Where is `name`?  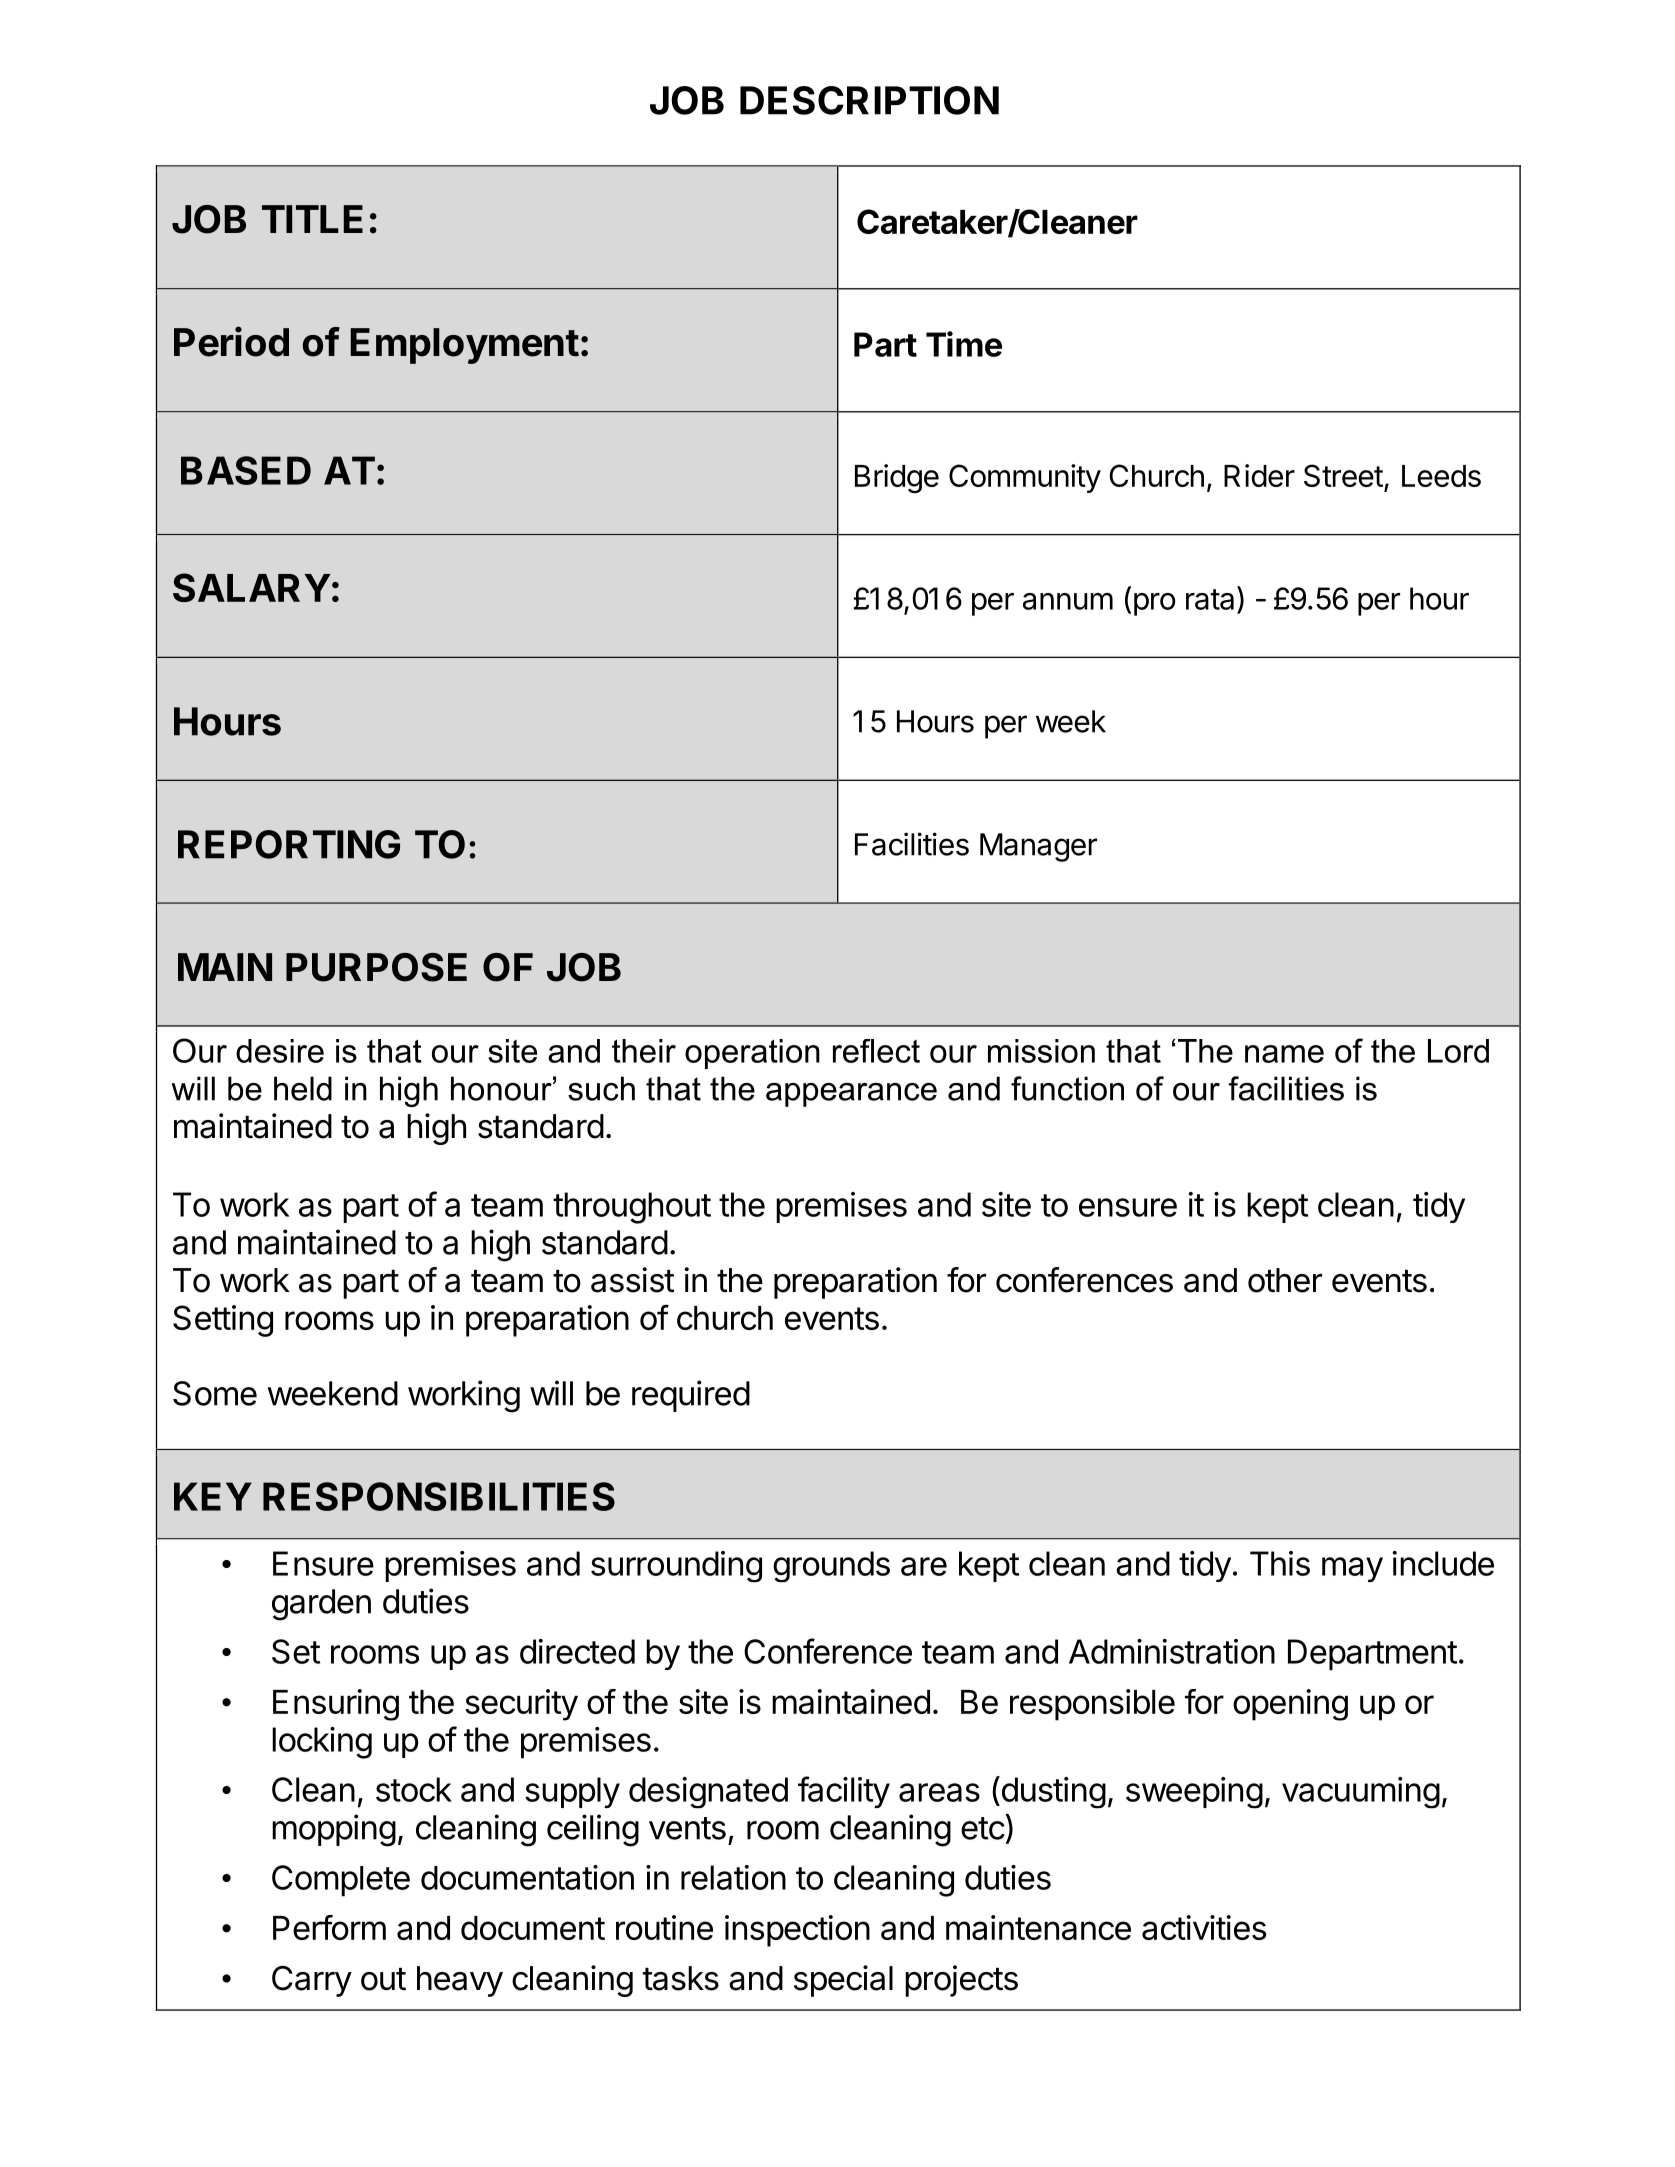 name is located at coordinates (1284, 1054).
